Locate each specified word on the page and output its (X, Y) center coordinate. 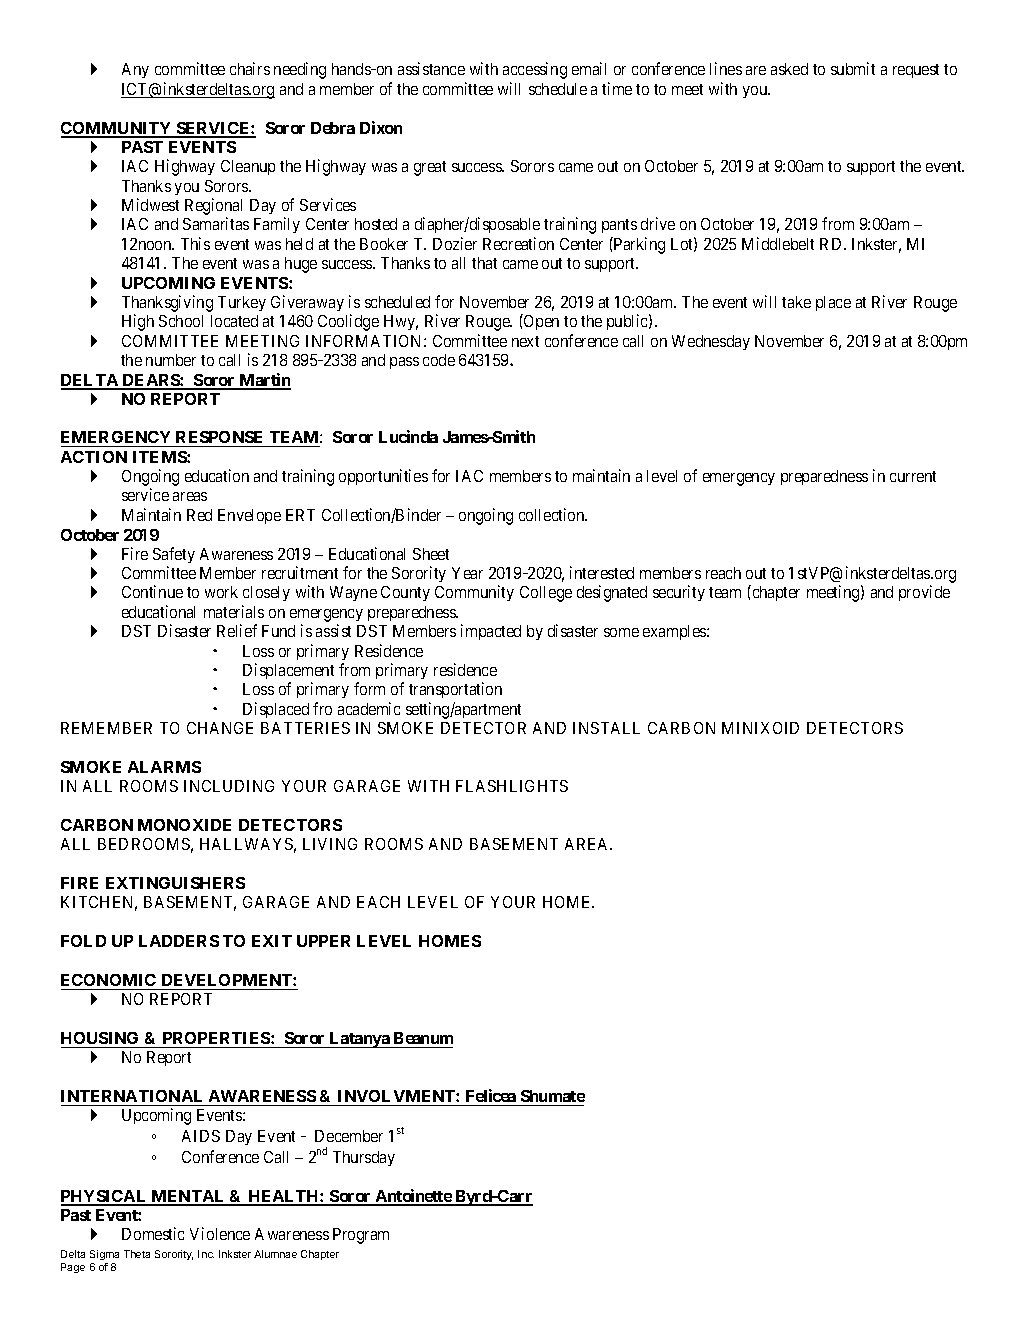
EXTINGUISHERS (175, 883)
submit (853, 68)
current (913, 476)
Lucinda (408, 436)
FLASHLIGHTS (512, 786)
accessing (535, 70)
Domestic (153, 1233)
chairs (250, 68)
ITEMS (160, 457)
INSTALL (606, 728)
